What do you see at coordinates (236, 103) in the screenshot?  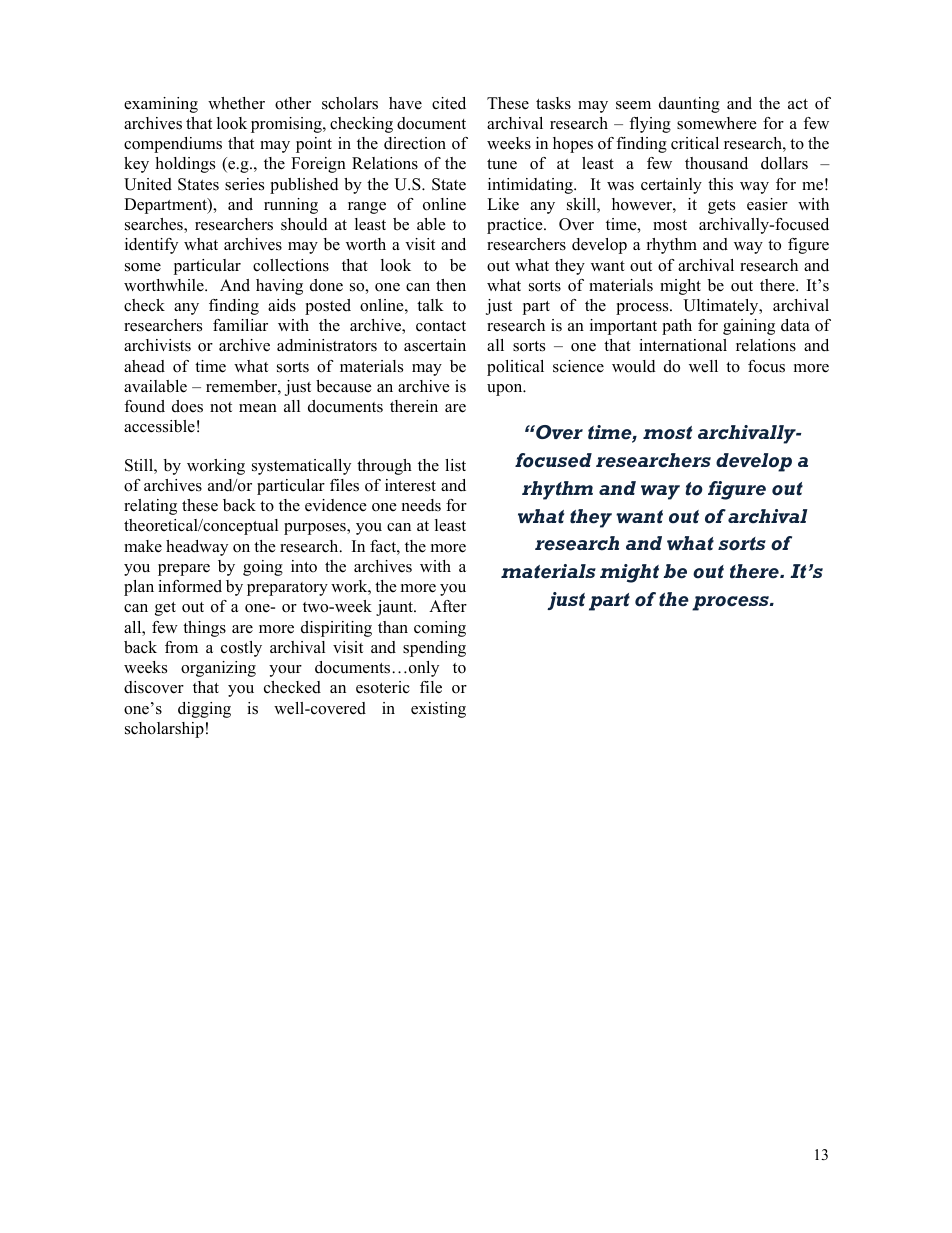 I see `whether` at bounding box center [236, 103].
